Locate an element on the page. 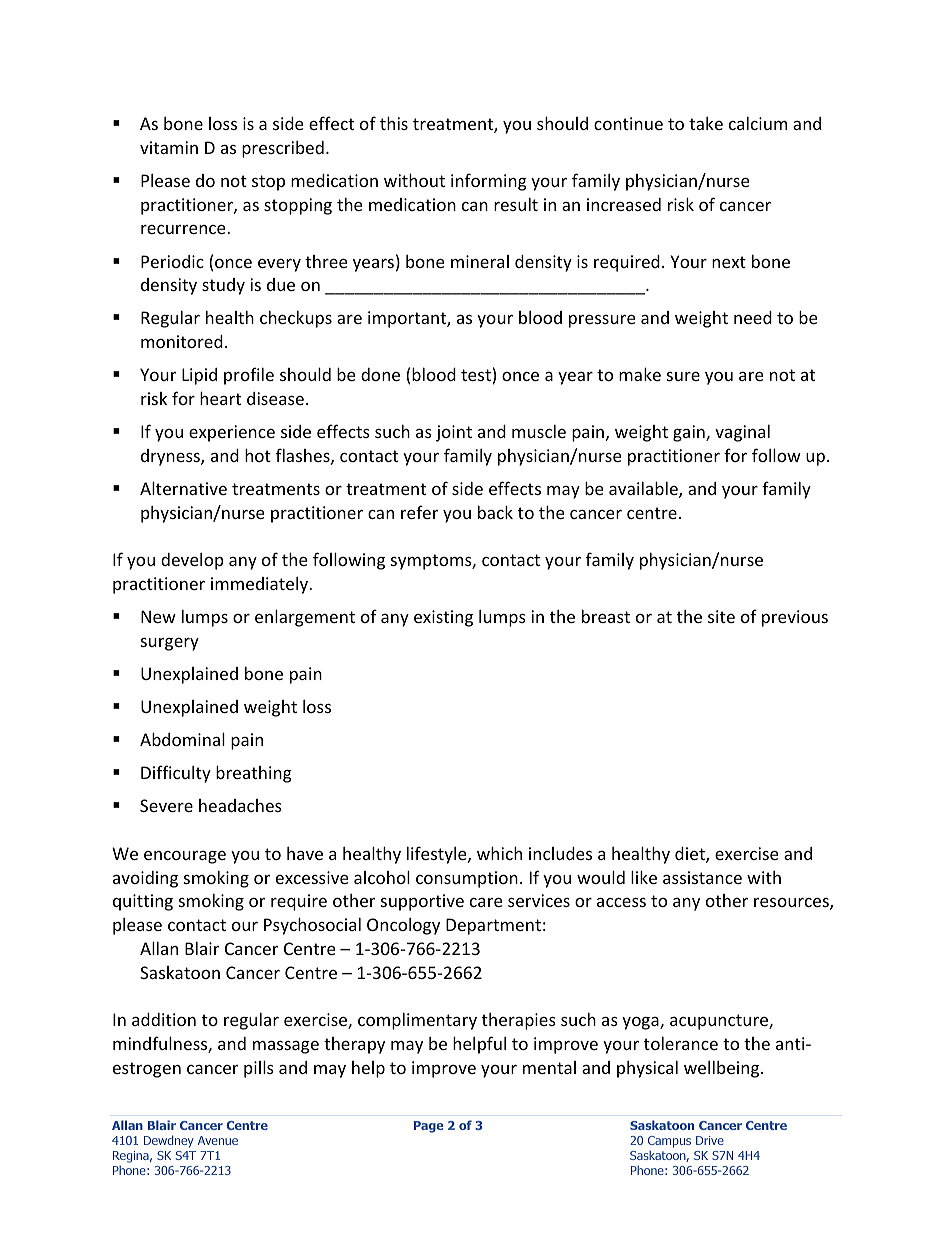  which is located at coordinates (499, 853).
